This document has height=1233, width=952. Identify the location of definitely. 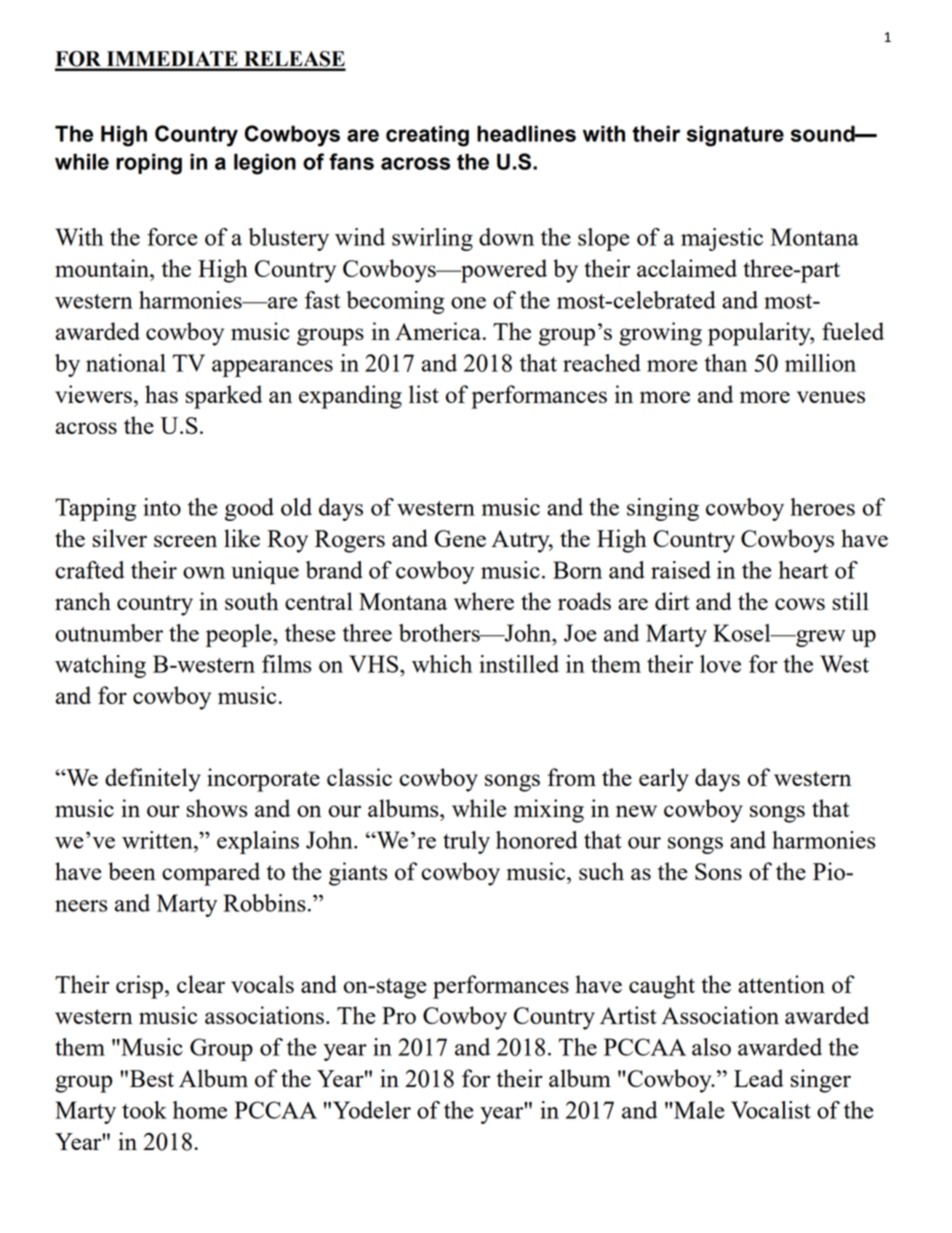
(153, 780).
